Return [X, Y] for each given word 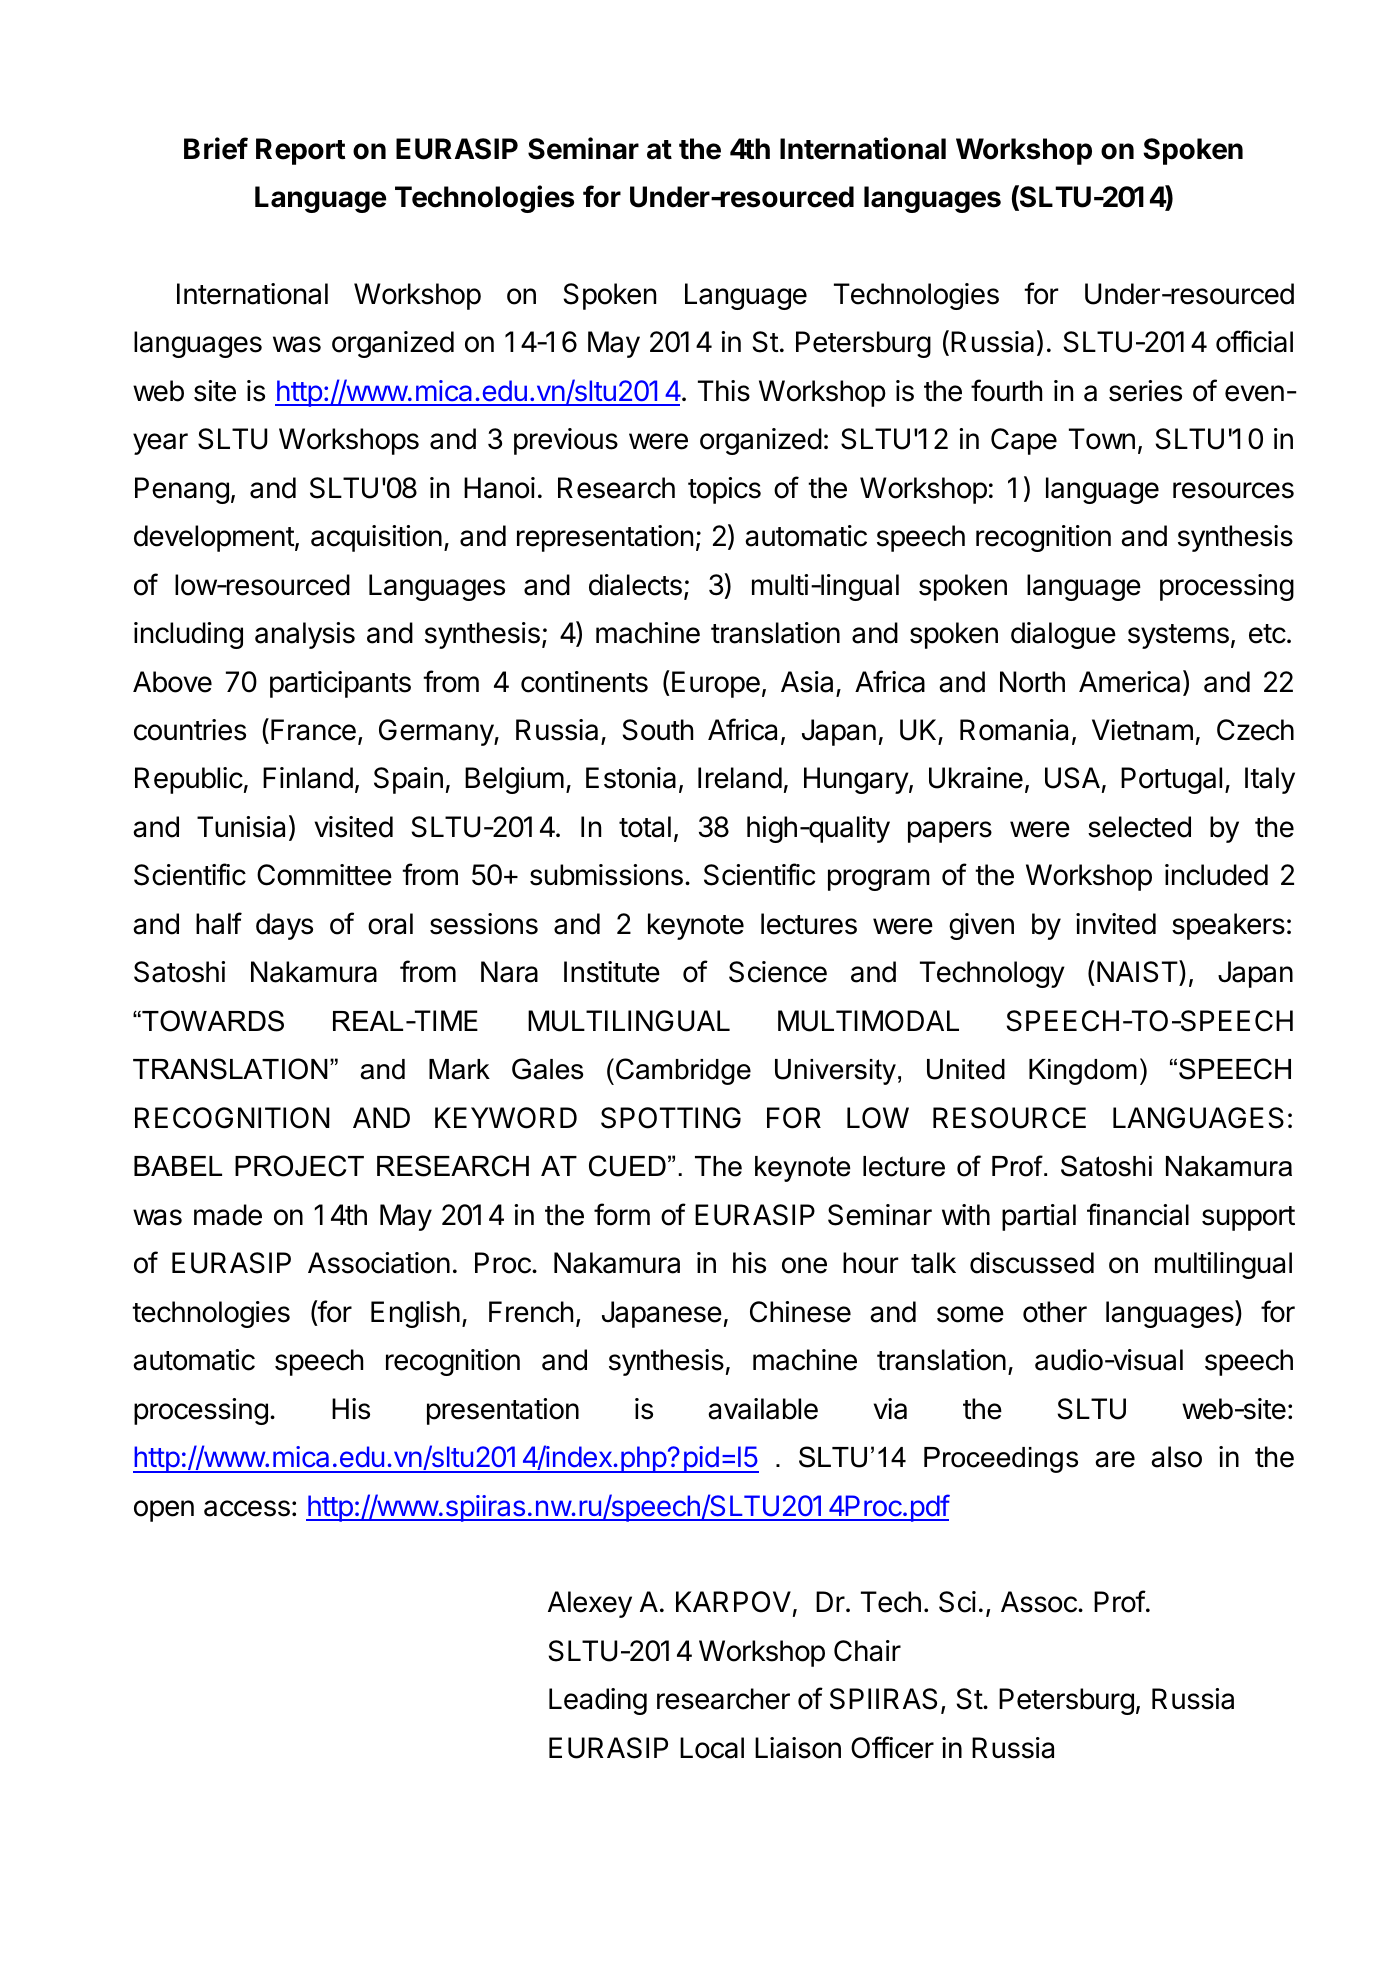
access [247, 1508]
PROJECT [299, 1166]
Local [712, 1748]
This [724, 391]
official [1254, 341]
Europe [716, 684]
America [1129, 682]
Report [300, 151]
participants [340, 684]
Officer [892, 1747]
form [622, 1214]
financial [1138, 1214]
